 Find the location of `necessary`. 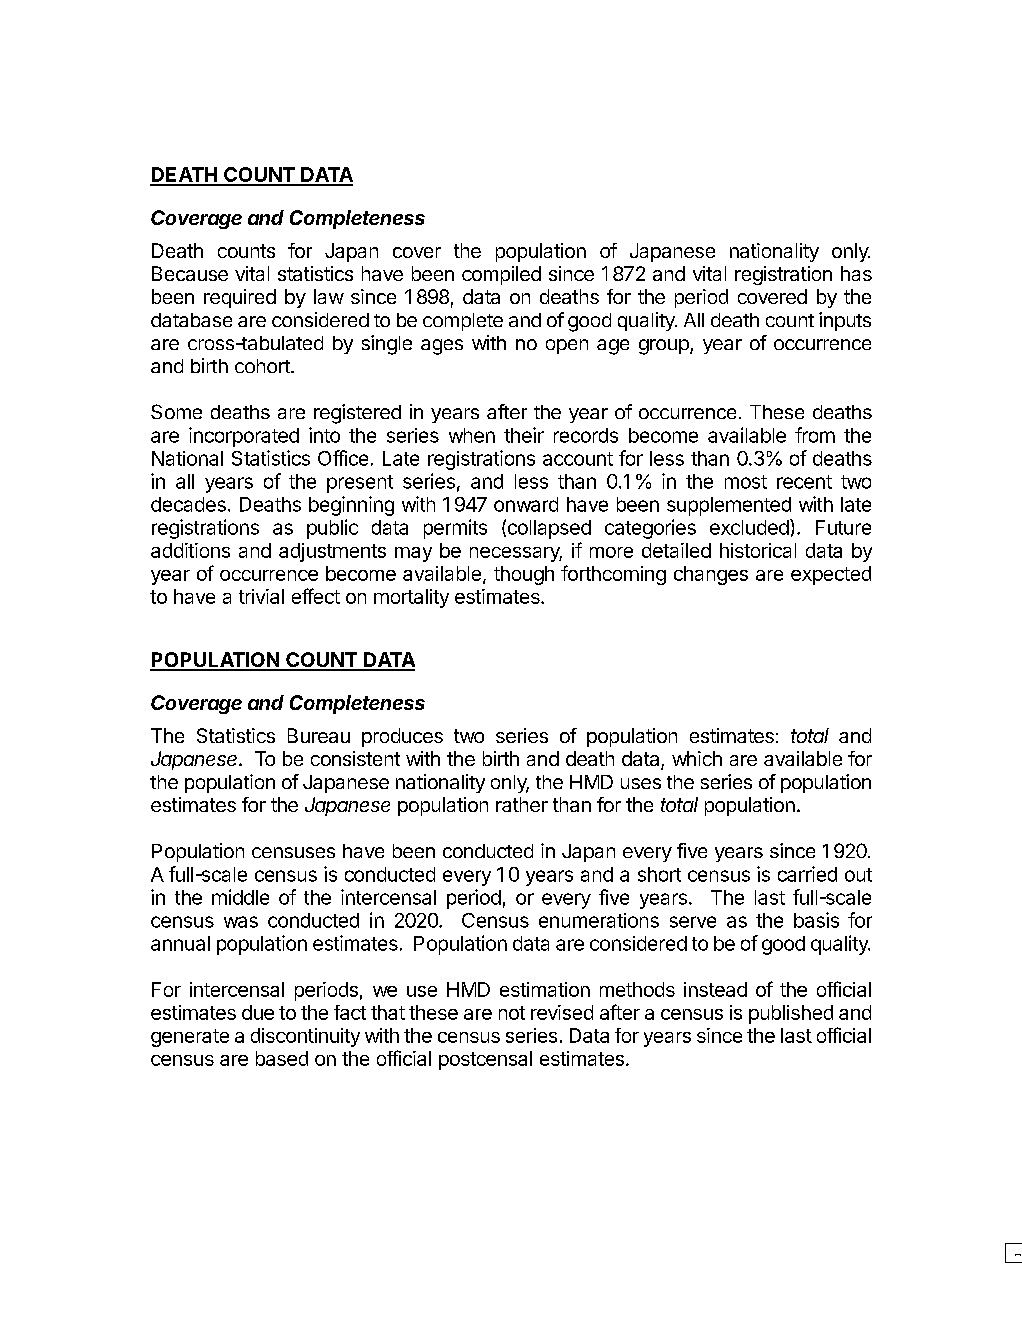

necessary is located at coordinates (516, 554).
